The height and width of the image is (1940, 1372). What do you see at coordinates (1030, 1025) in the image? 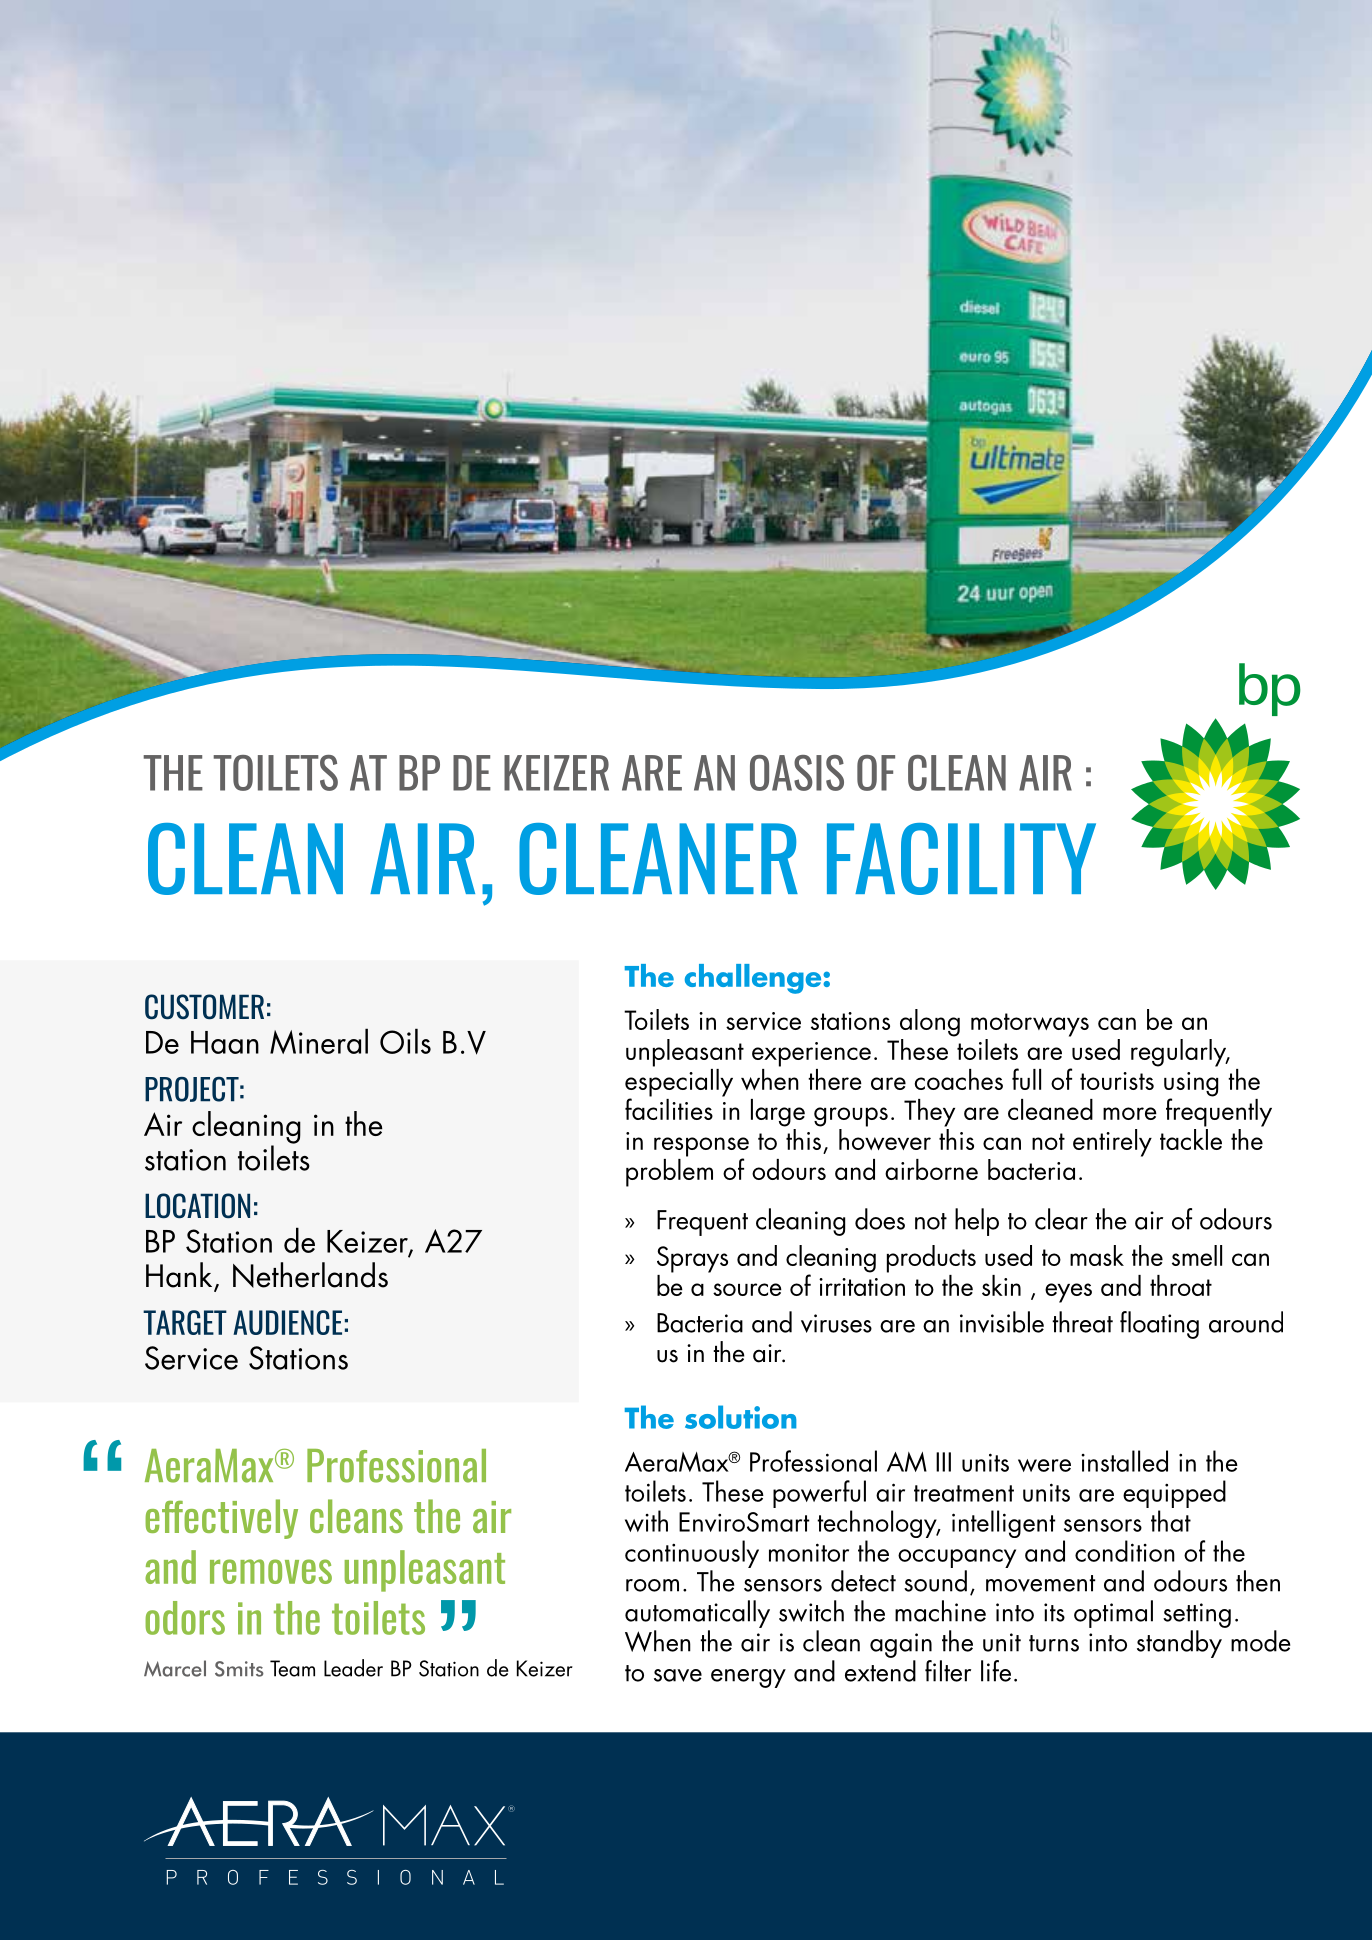
I see `motorways` at bounding box center [1030, 1025].
